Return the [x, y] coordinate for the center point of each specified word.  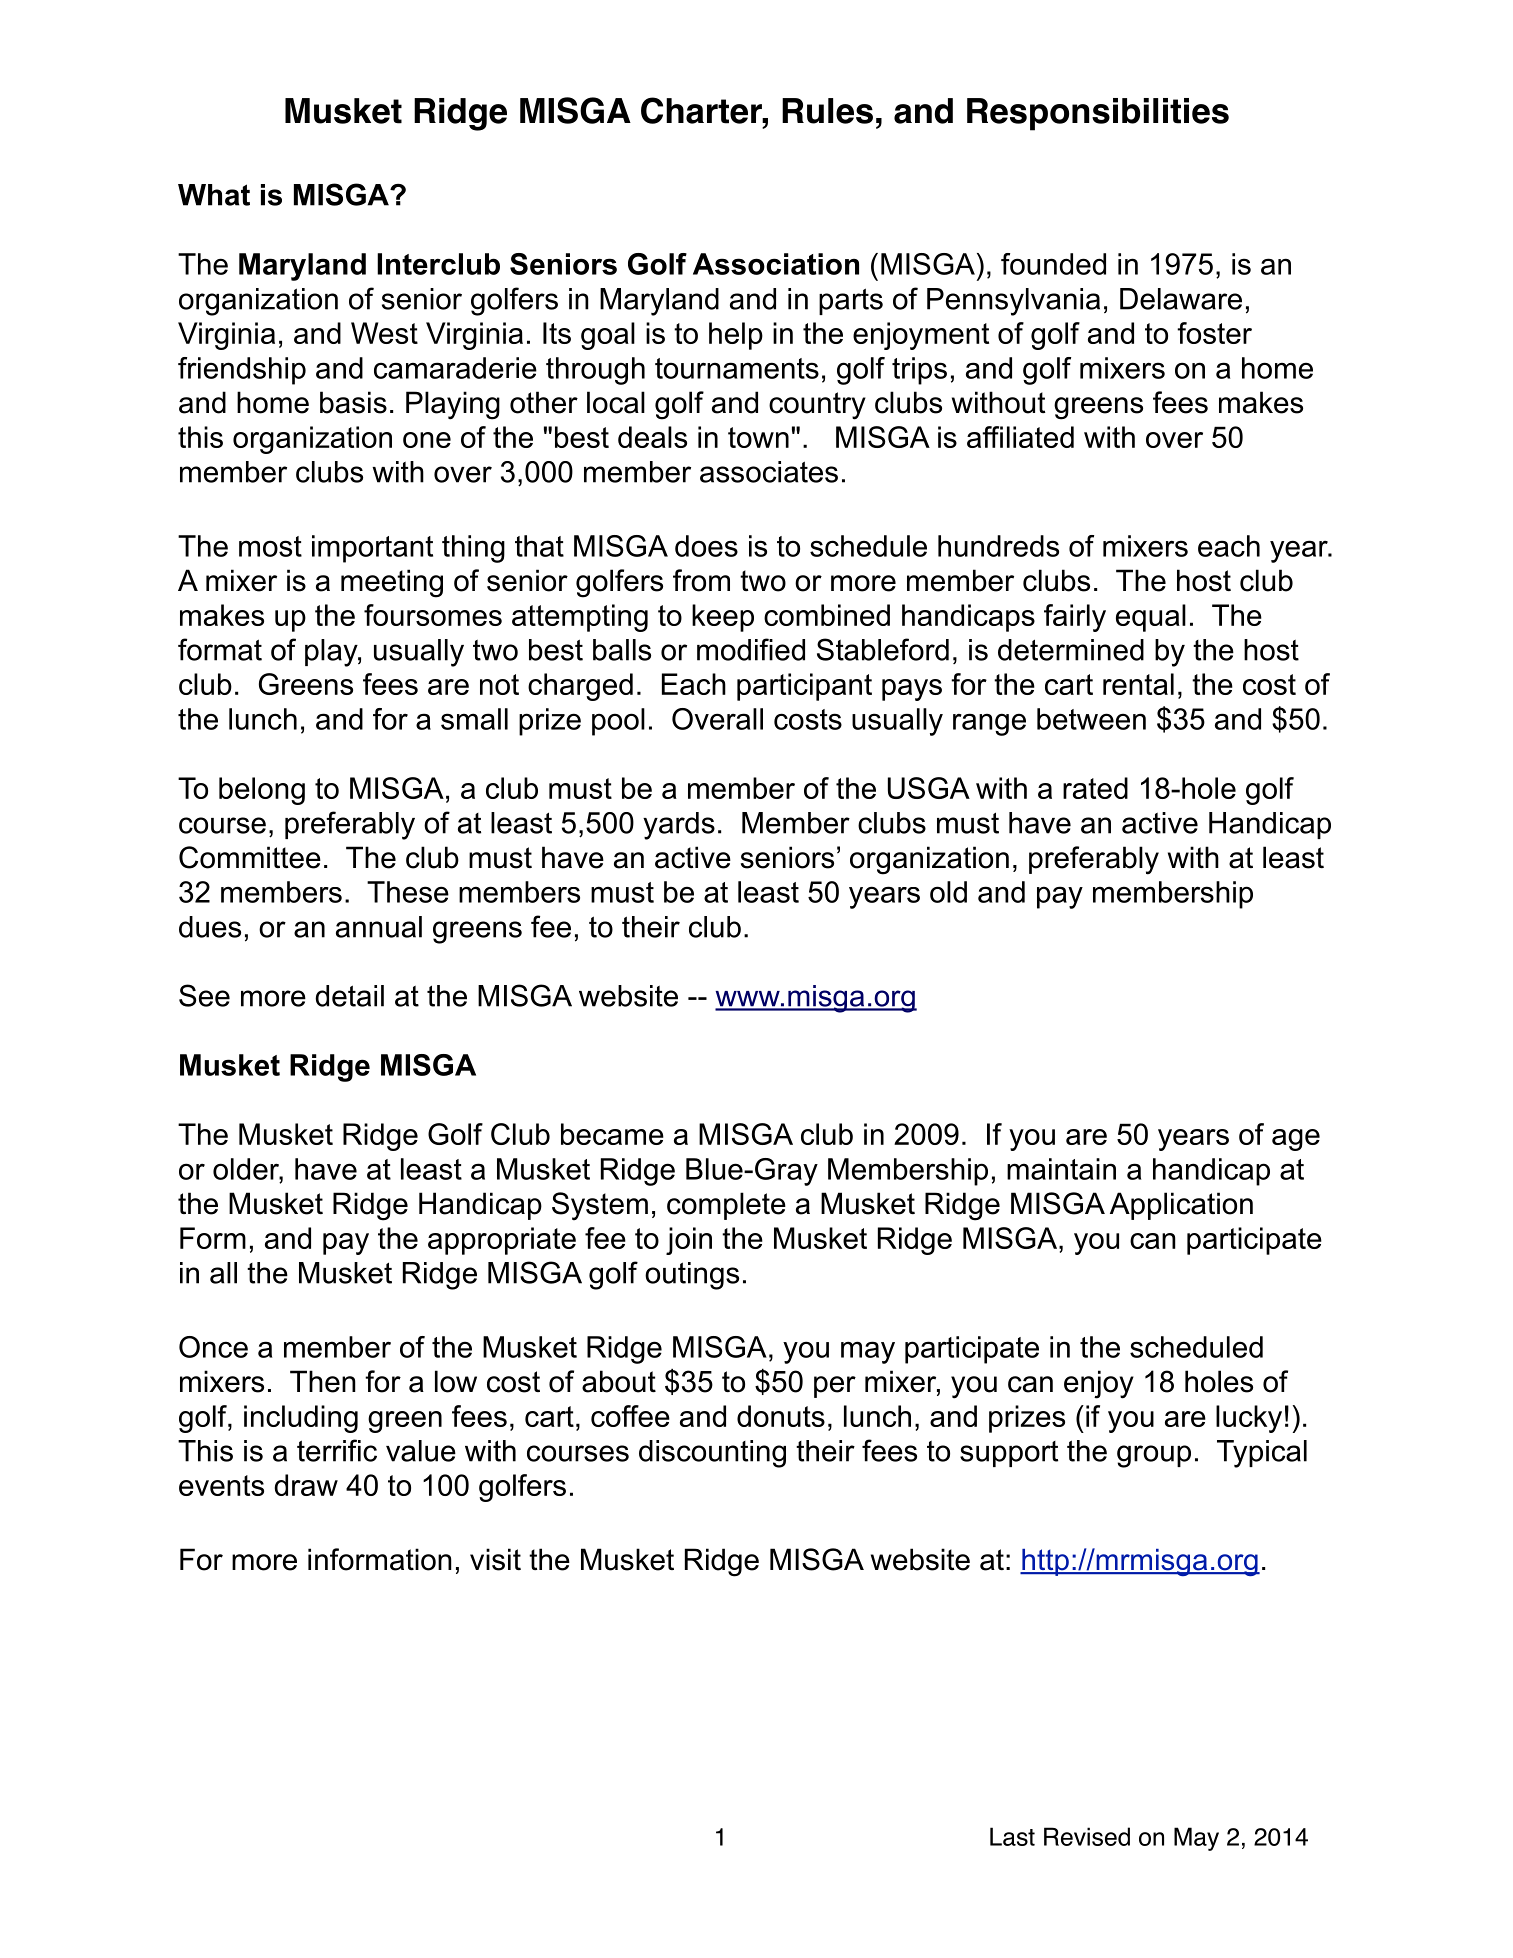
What [214, 195]
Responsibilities [1098, 114]
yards [679, 826]
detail [349, 996]
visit [495, 1559]
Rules [827, 111]
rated [1095, 788]
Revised [1087, 1836]
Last [1012, 1836]
